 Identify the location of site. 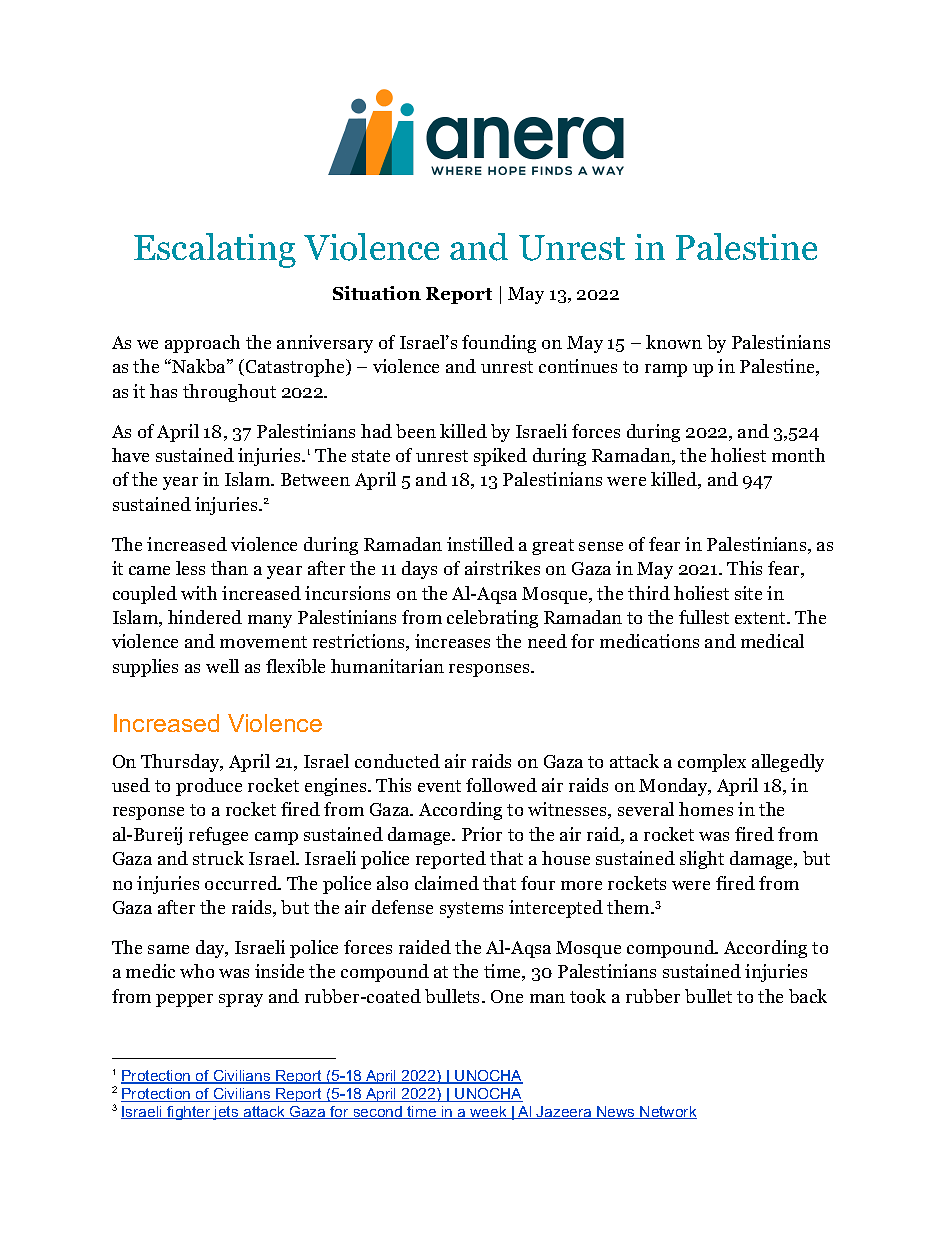
(748, 593).
